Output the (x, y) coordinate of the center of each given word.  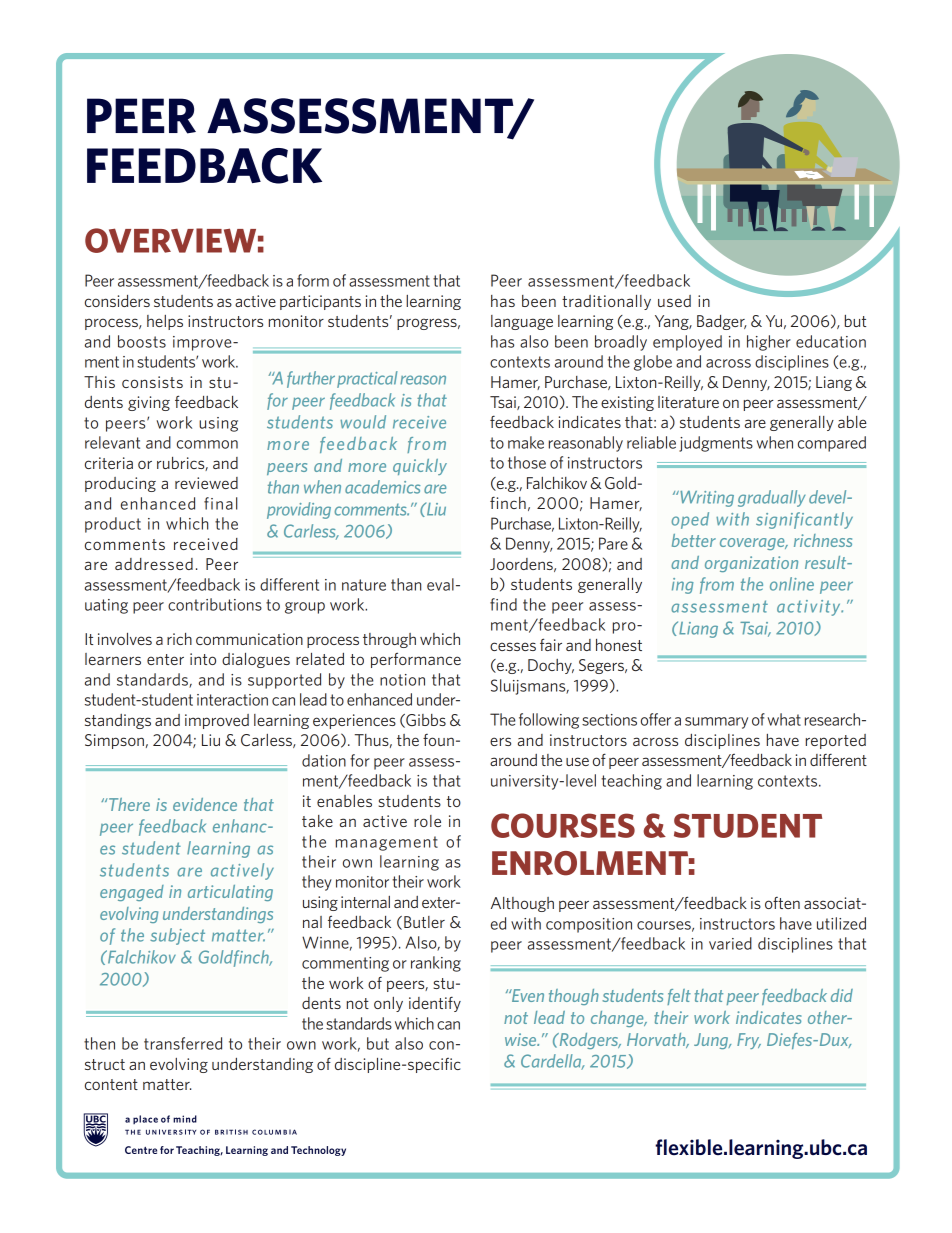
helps (165, 322)
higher (769, 343)
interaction (232, 700)
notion (402, 680)
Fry (749, 1041)
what (784, 719)
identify (435, 1004)
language (522, 322)
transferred (183, 1043)
